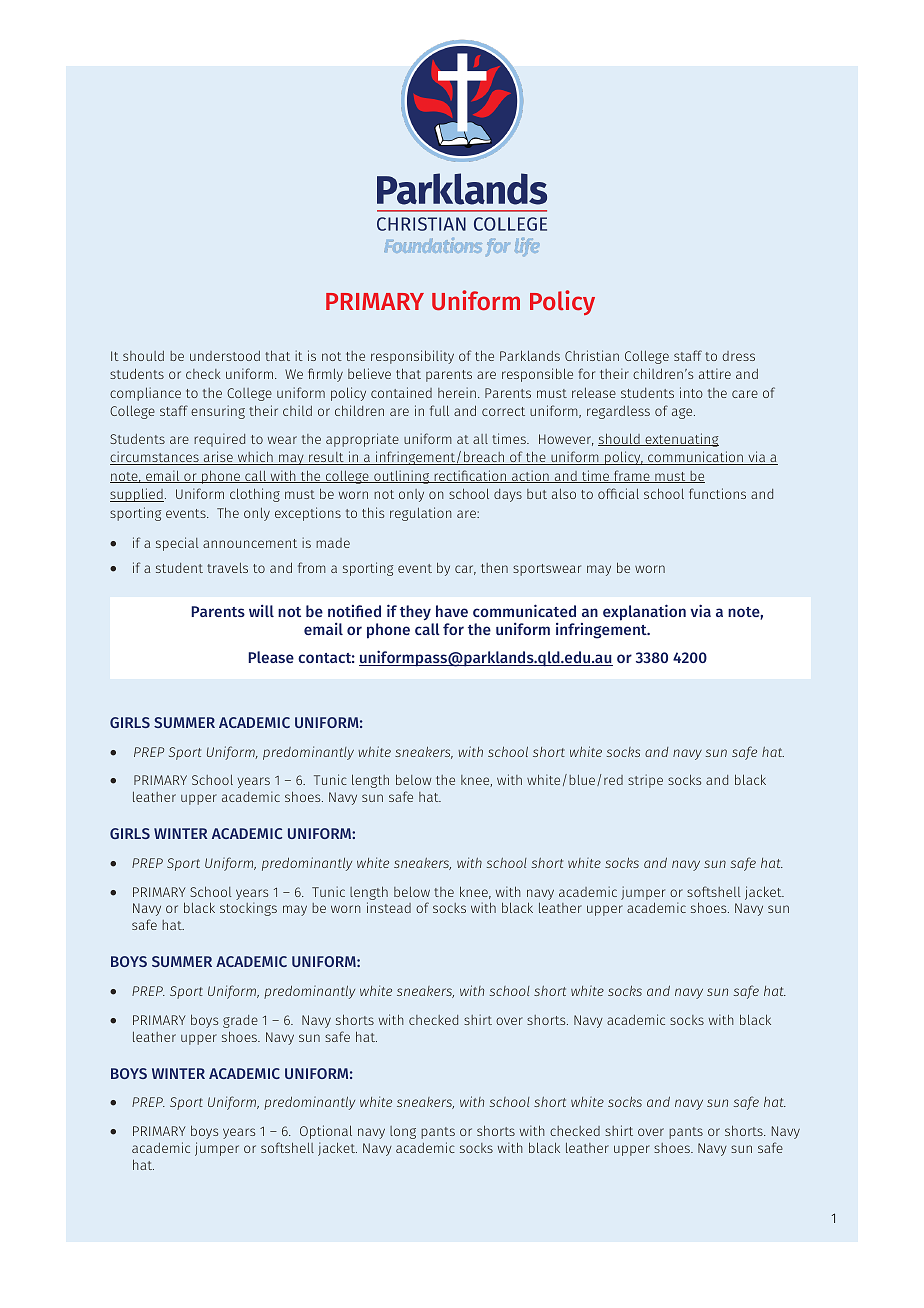 This document has width=924, height=1308. I want to click on understood, so click(225, 356).
